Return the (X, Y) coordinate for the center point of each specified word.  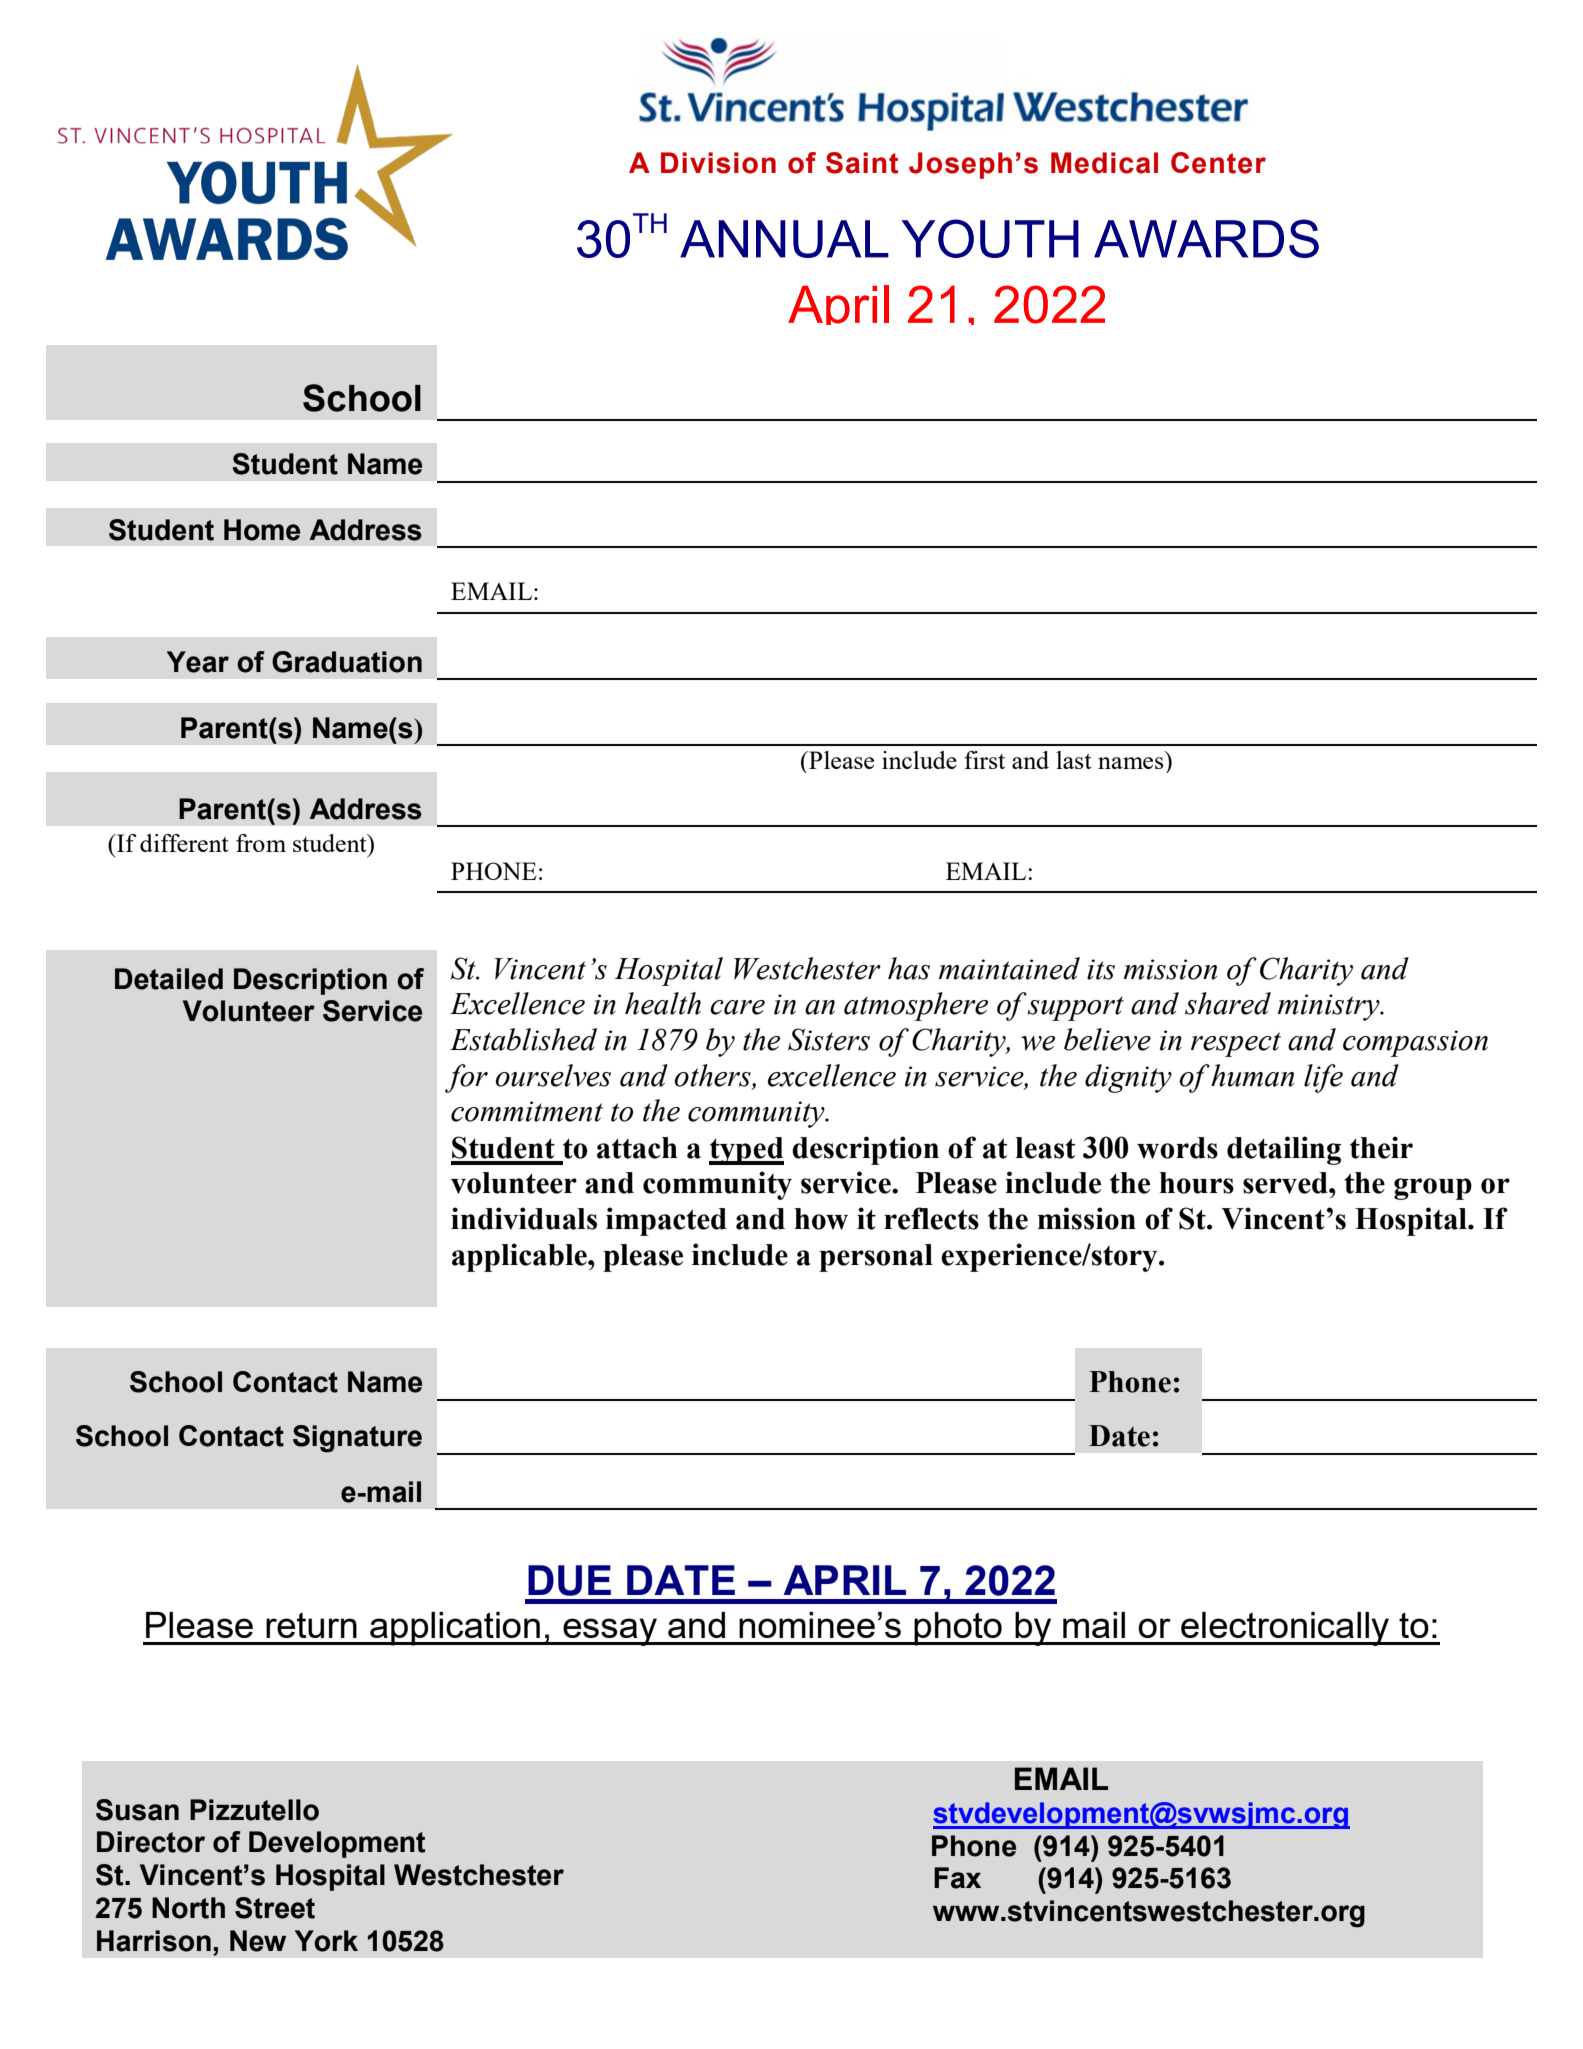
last (1074, 760)
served (1286, 1183)
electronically (1285, 1629)
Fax (957, 1878)
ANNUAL (784, 239)
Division (718, 163)
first (984, 760)
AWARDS (1206, 238)
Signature (357, 1439)
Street (275, 1908)
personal (876, 1258)
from (261, 843)
